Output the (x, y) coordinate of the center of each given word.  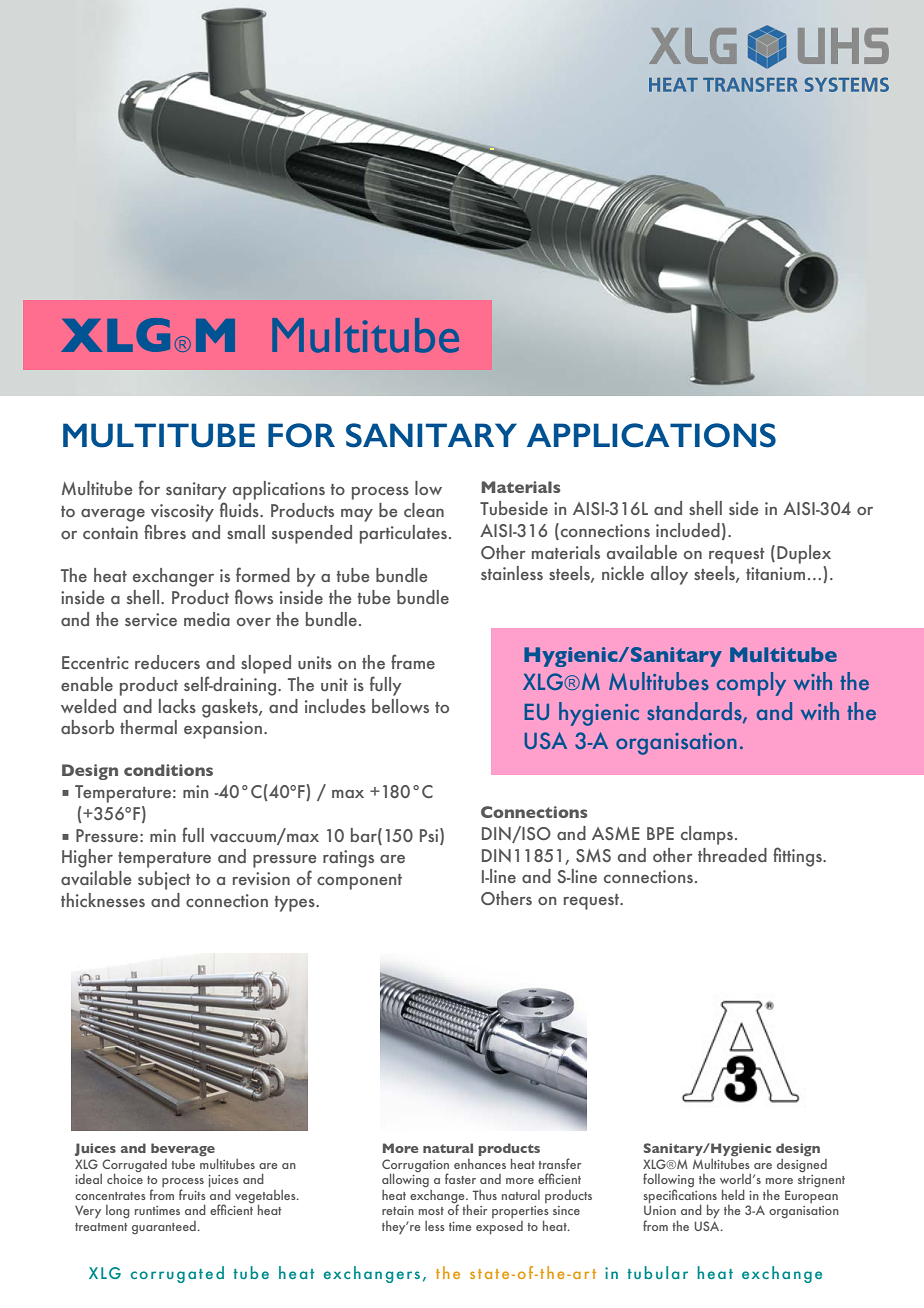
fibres (165, 531)
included (688, 530)
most (431, 1211)
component (359, 882)
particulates (403, 534)
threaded (732, 855)
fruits (192, 1194)
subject (164, 880)
